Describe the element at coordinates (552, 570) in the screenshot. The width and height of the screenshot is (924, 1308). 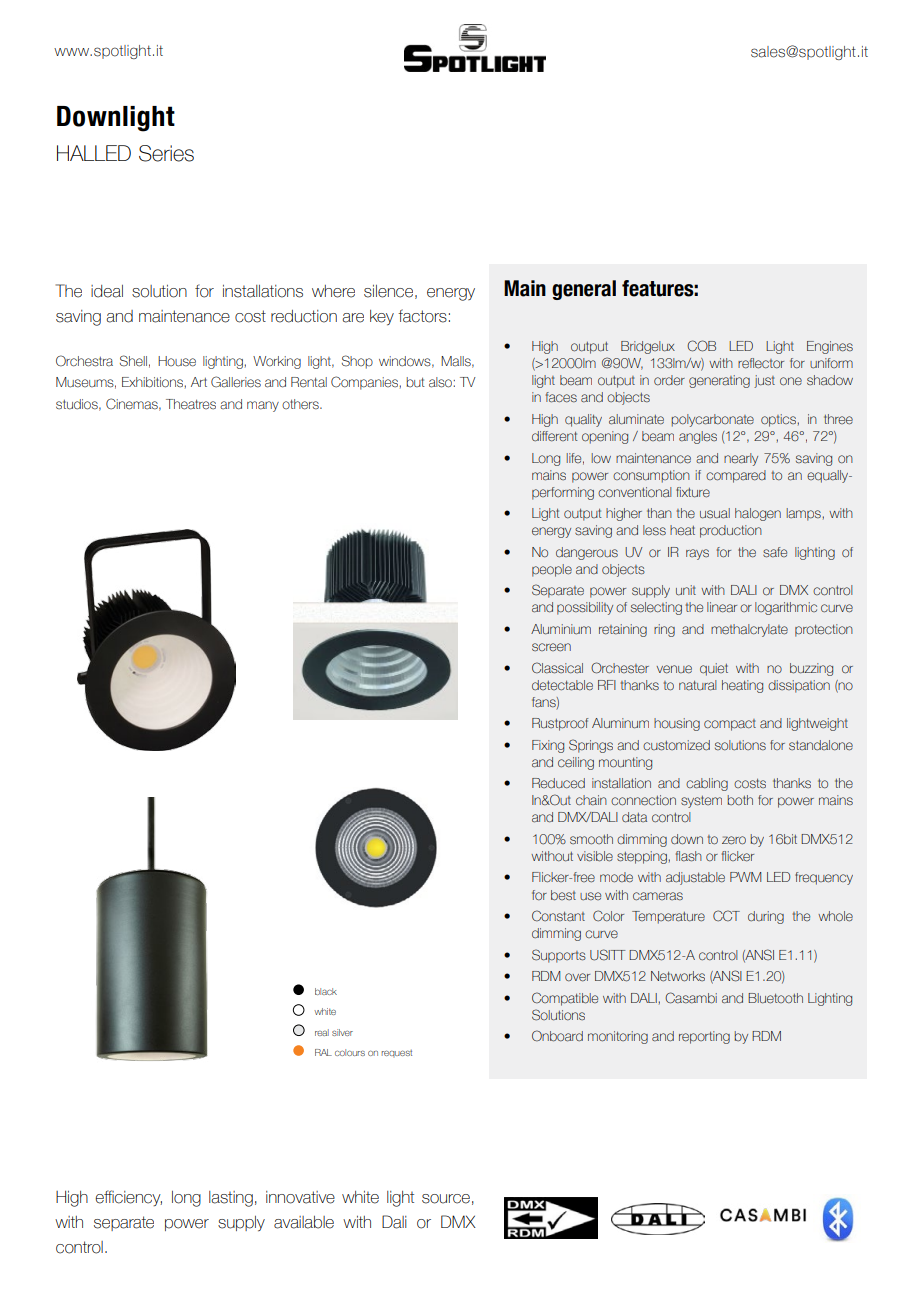
I see `people` at that location.
